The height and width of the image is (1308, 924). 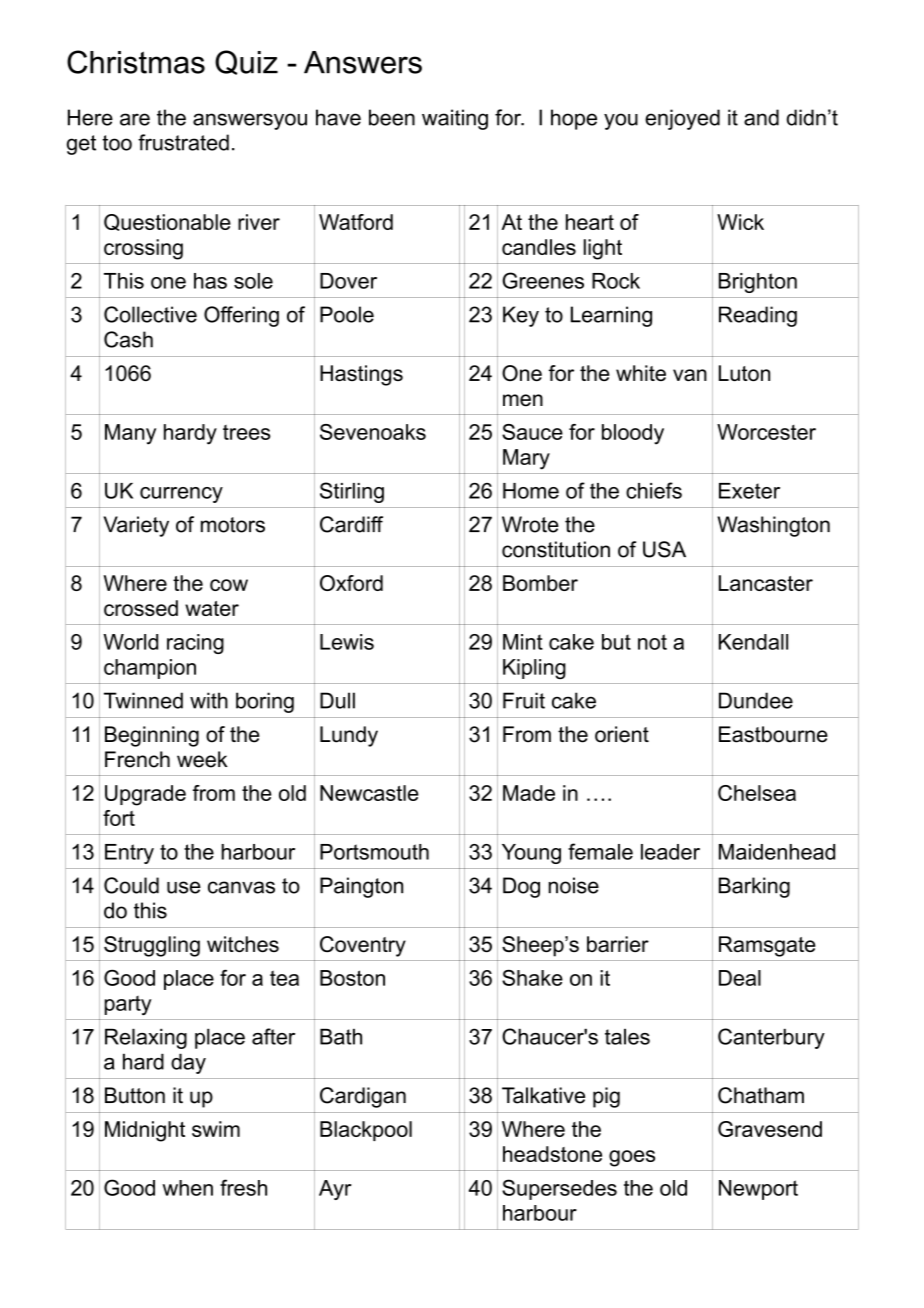 What do you see at coordinates (757, 793) in the image?
I see `Chelsea` at bounding box center [757, 793].
